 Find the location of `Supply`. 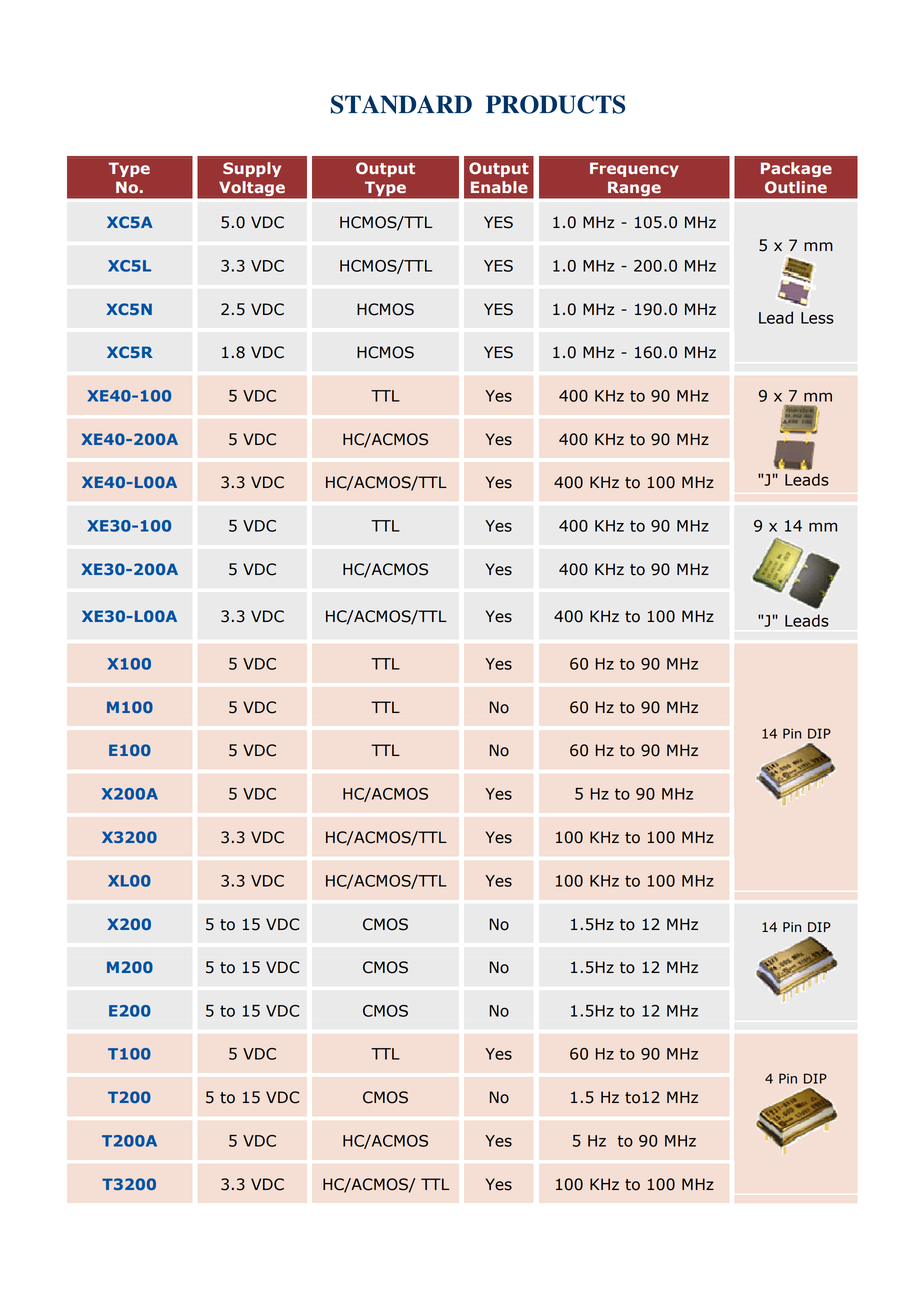

Supply is located at coordinates (252, 169).
